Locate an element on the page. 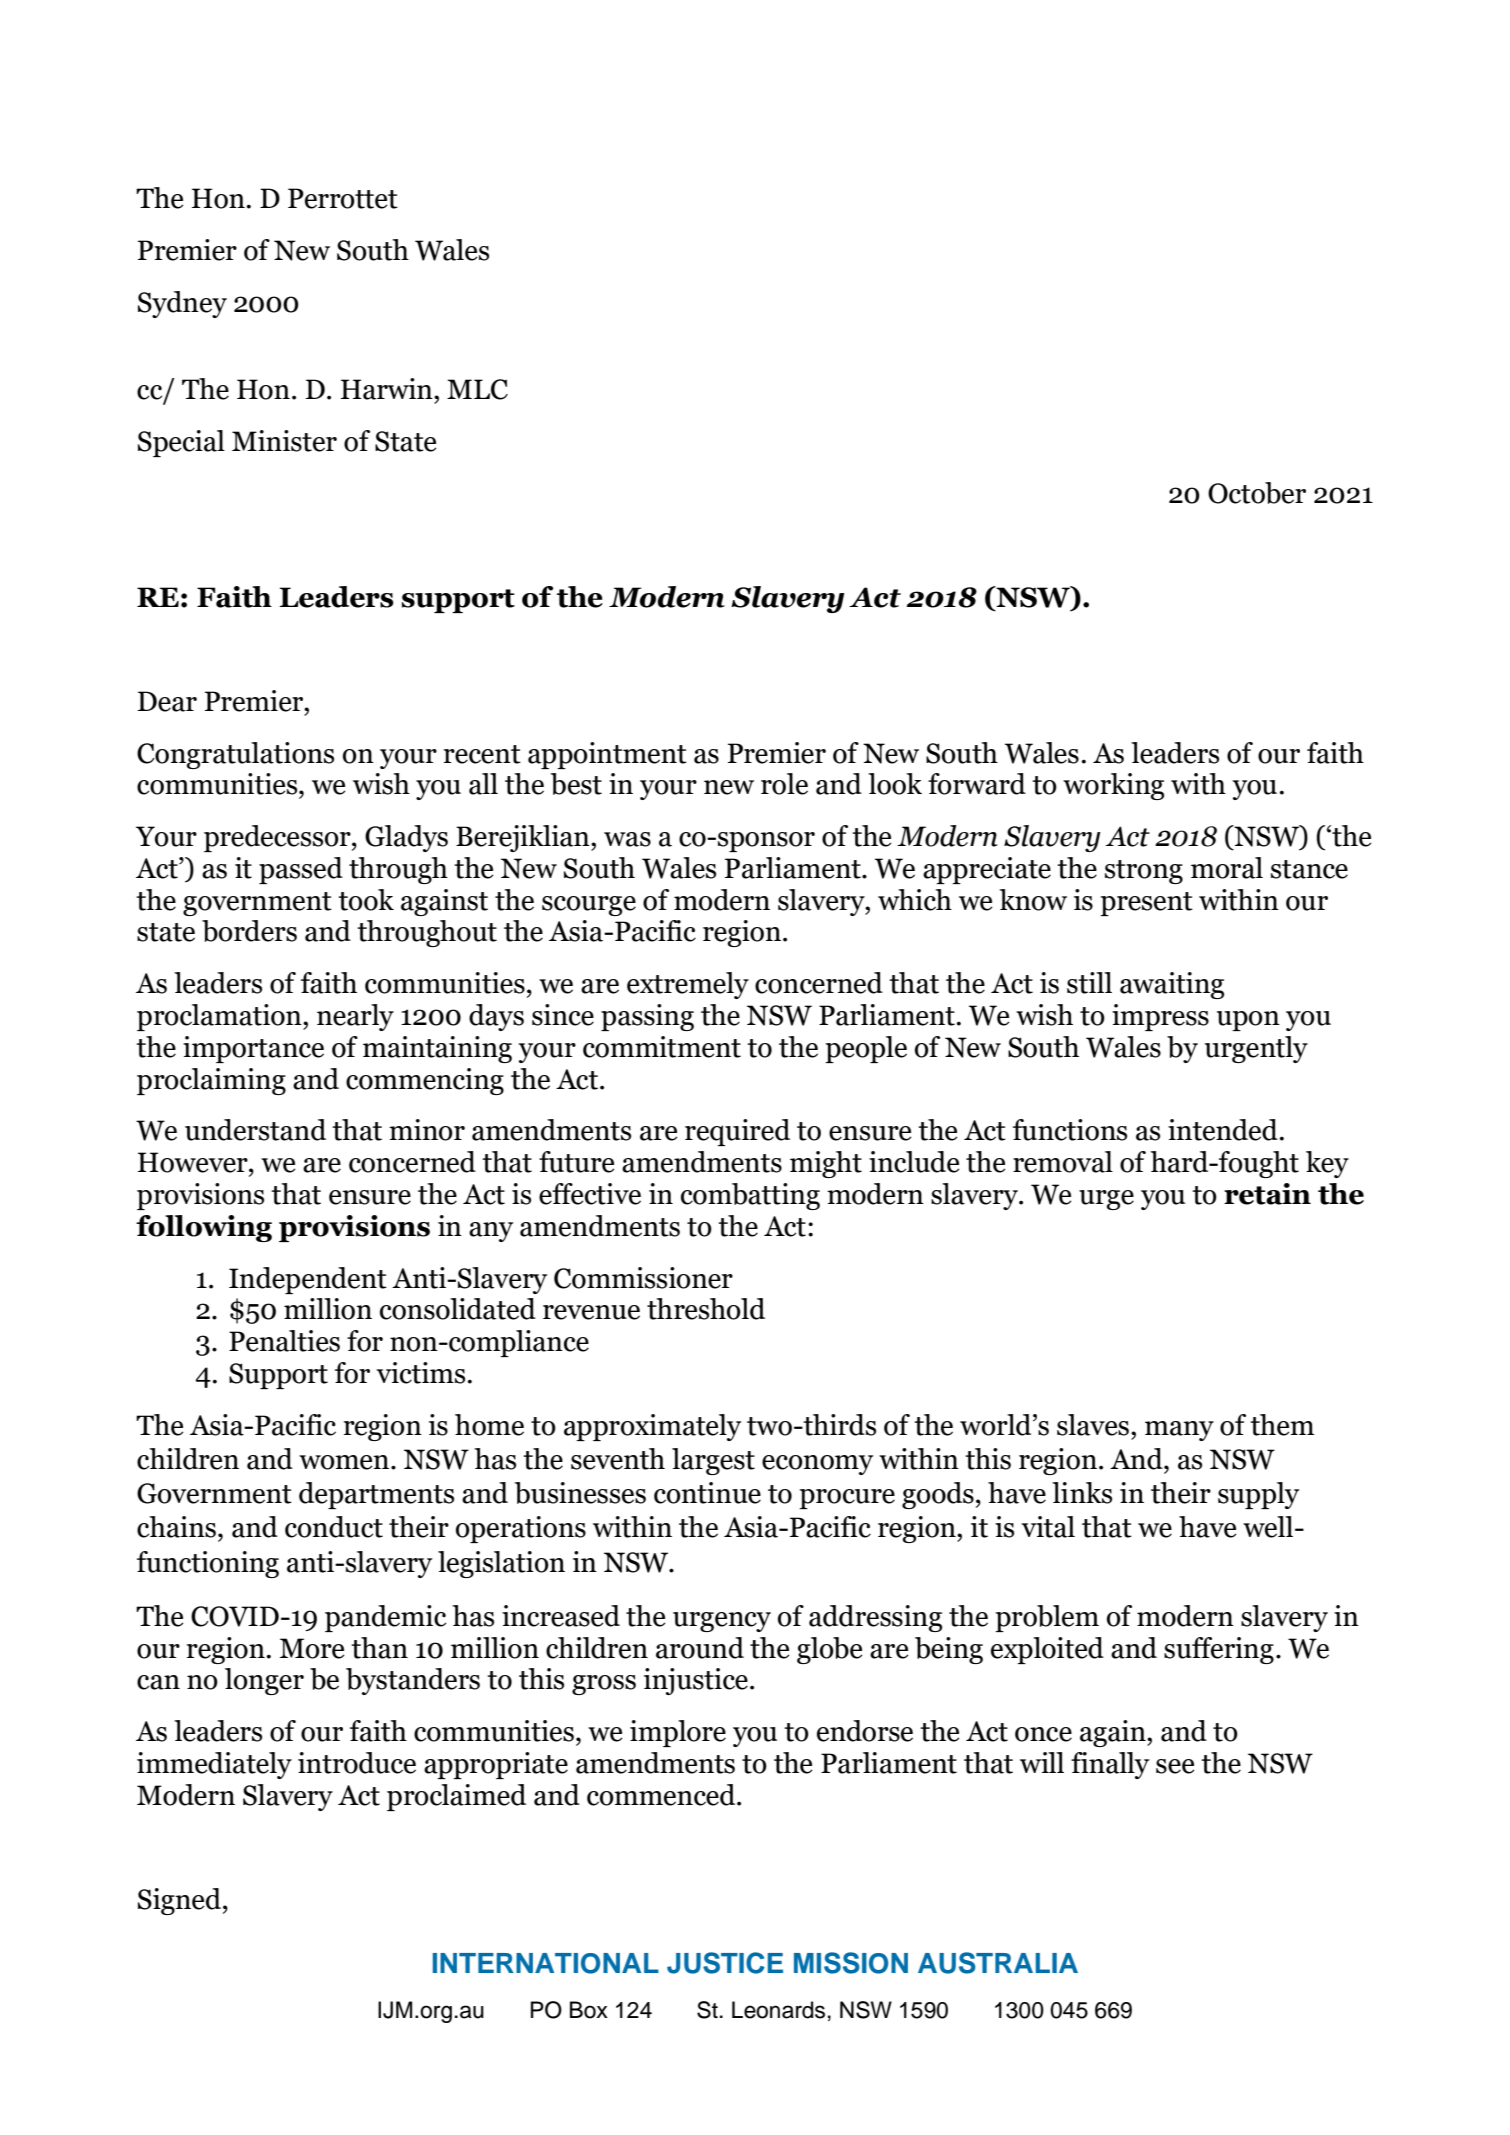 This image has width=1510, height=2135. October is located at coordinates (1257, 493).
